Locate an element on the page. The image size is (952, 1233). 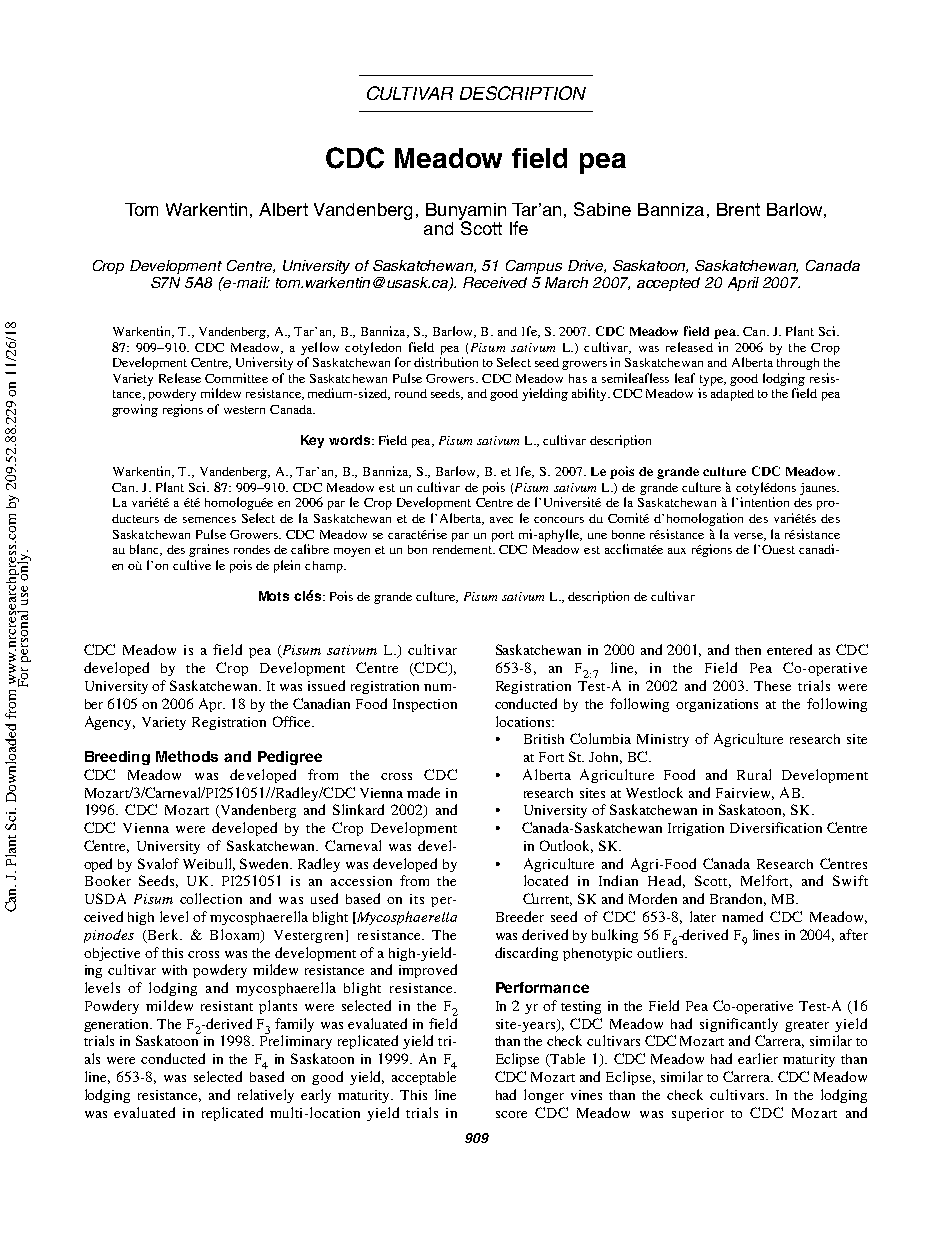
blanc is located at coordinates (145, 550).
